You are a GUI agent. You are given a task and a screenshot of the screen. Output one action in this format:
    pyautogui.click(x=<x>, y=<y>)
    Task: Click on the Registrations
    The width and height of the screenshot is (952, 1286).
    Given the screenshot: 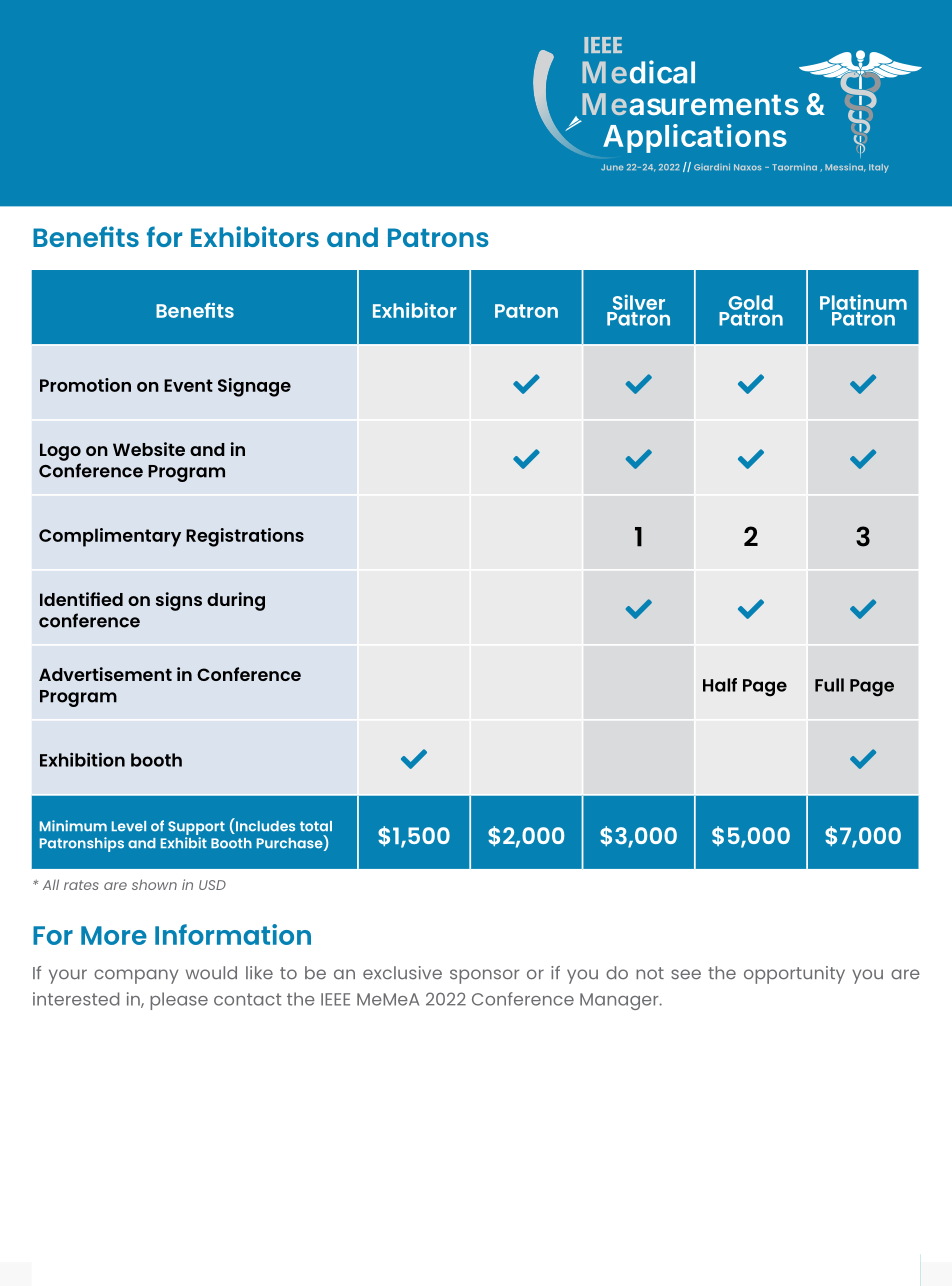 What is the action you would take?
    pyautogui.click(x=245, y=537)
